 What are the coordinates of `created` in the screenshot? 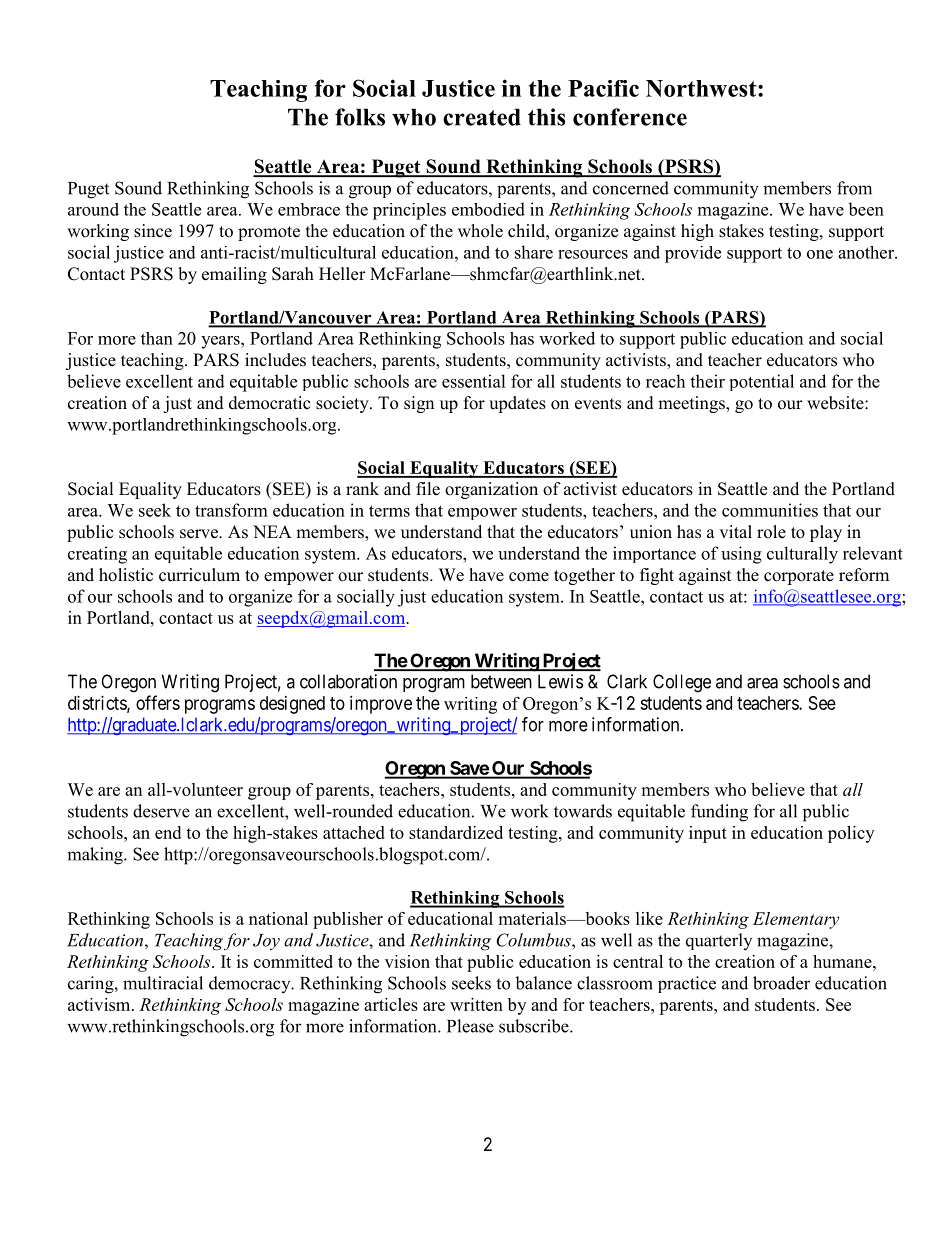 It's located at (482, 117).
